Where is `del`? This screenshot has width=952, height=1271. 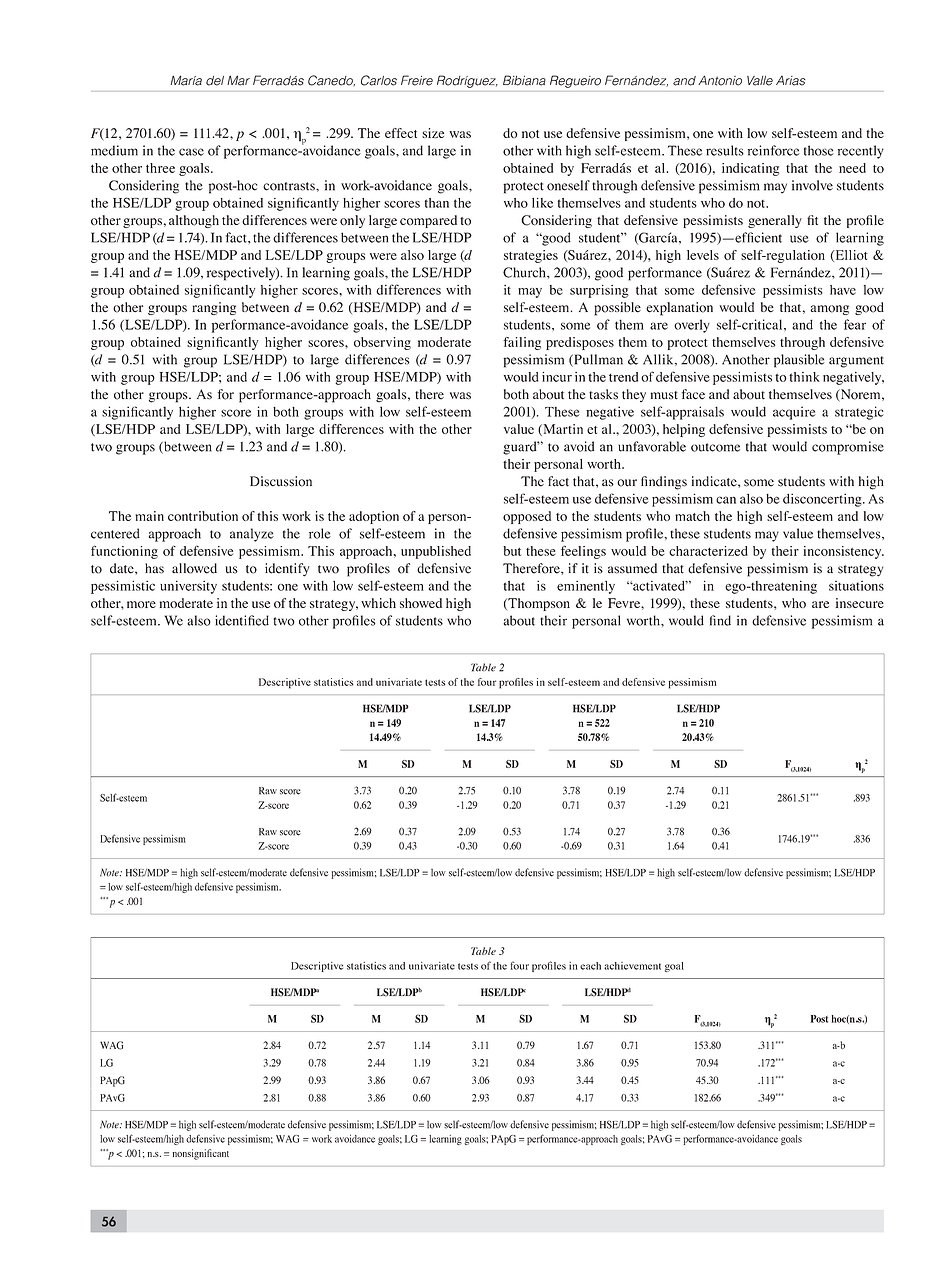 del is located at coordinates (215, 81).
